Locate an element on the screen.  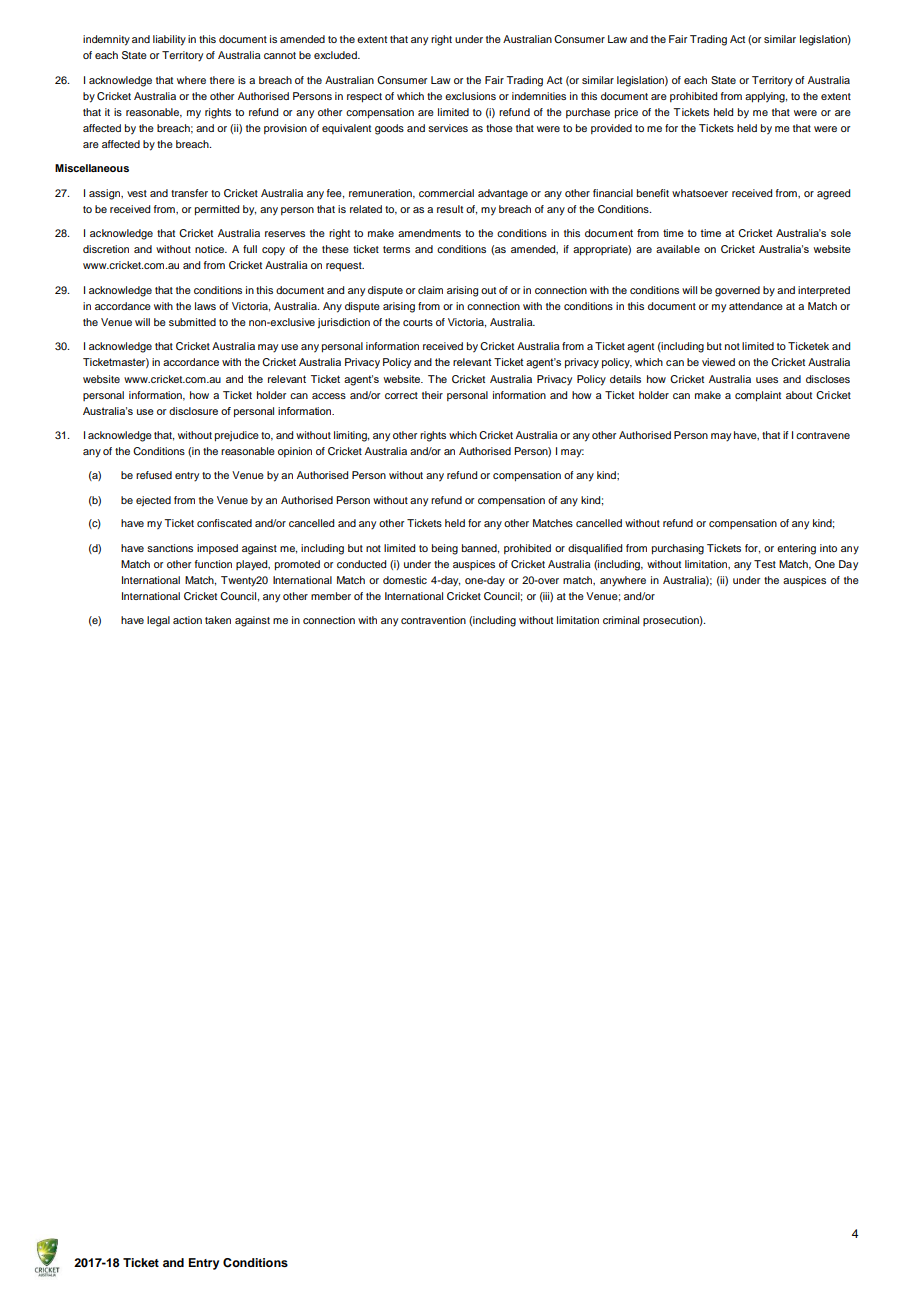
liability is located at coordinates (169, 40).
